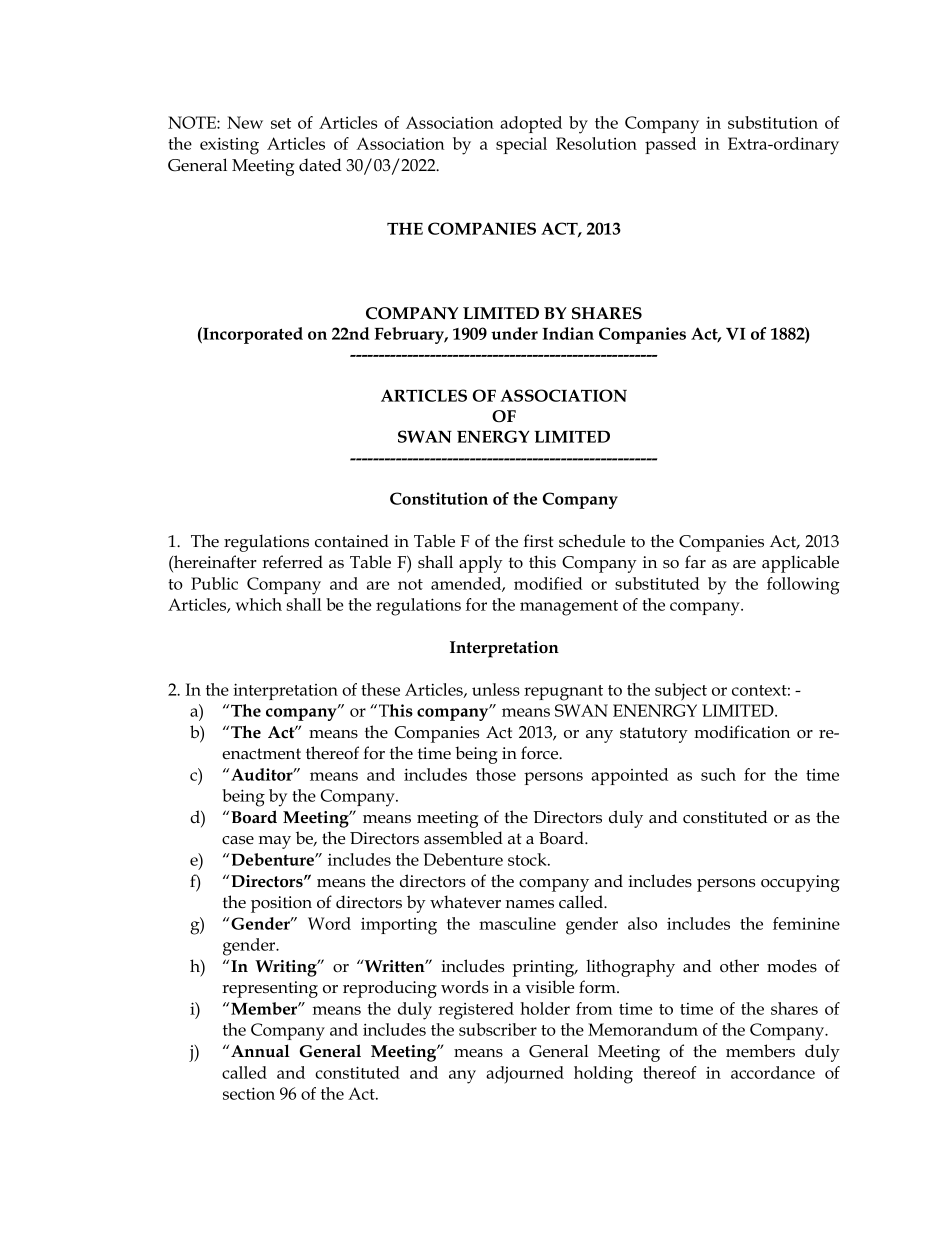  Describe the element at coordinates (695, 562) in the page. I see `far` at that location.
